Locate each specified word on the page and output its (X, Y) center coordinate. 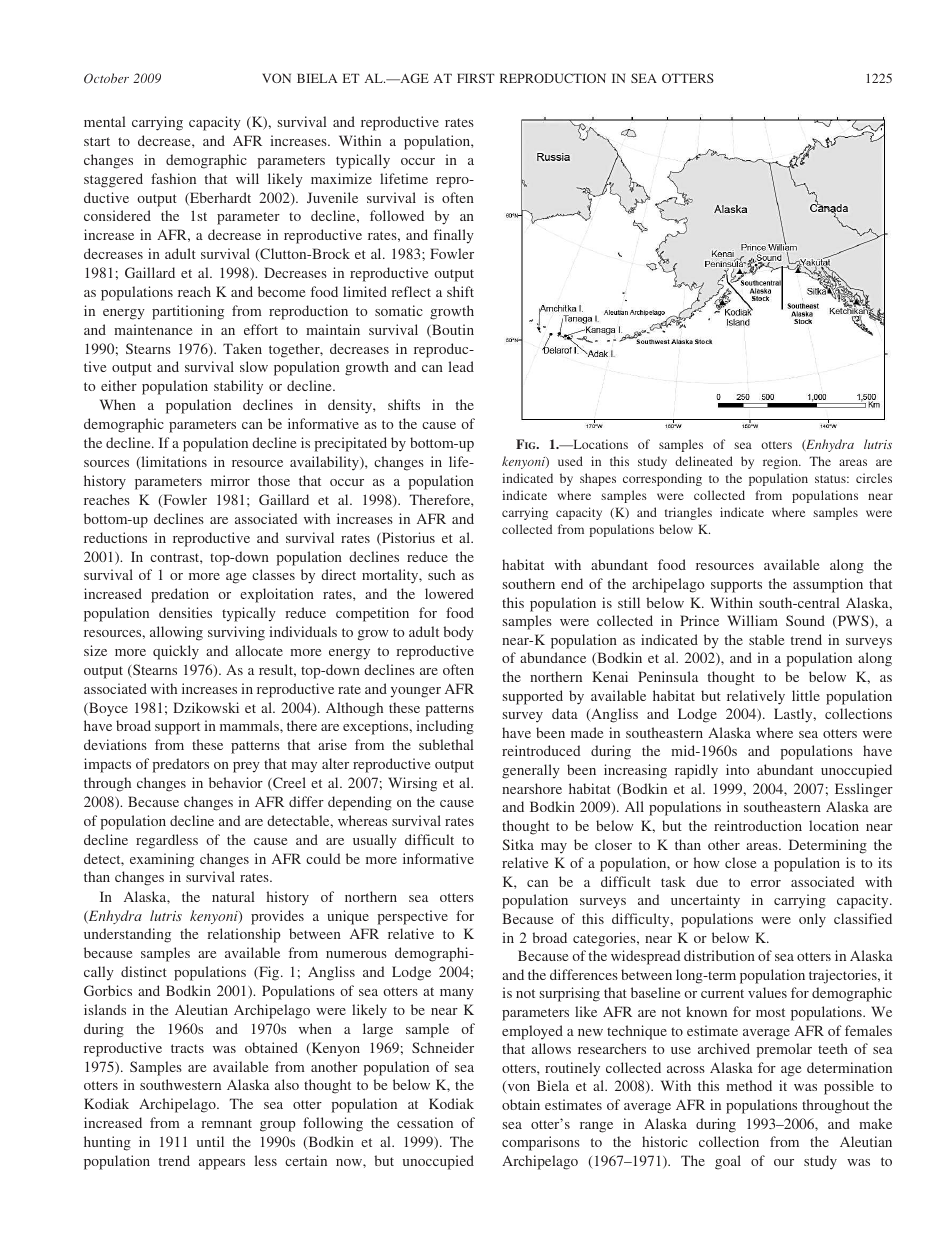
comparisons (541, 1143)
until (210, 1141)
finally (454, 236)
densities (185, 612)
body (458, 633)
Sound (805, 620)
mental (105, 121)
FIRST (476, 78)
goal (728, 1162)
